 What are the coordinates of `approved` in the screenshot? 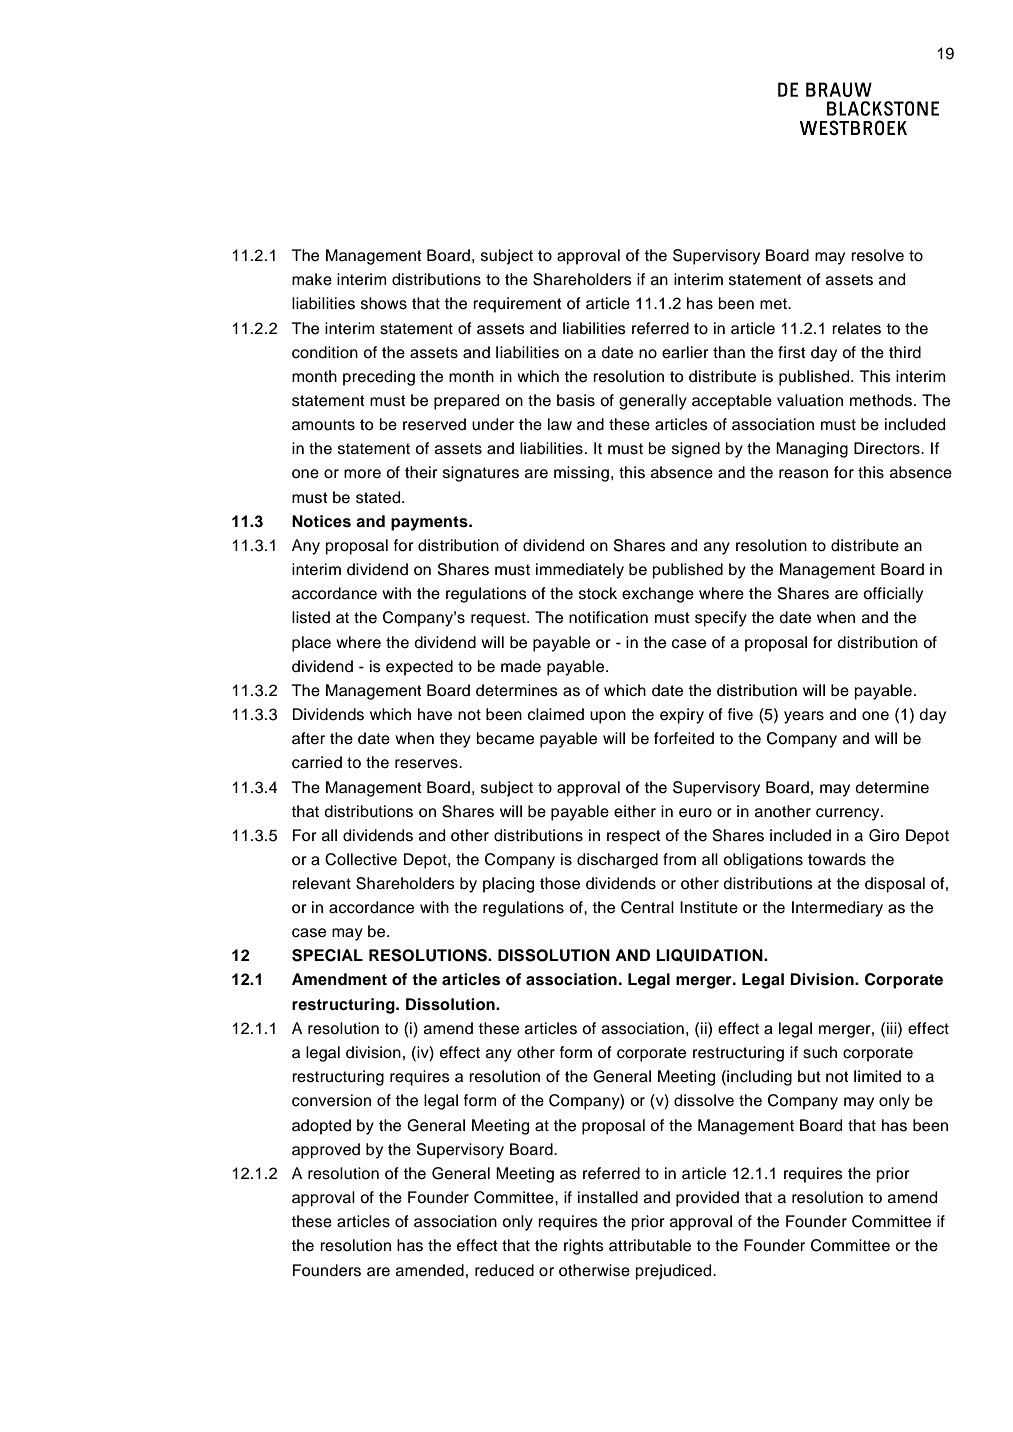 It's located at (326, 1151).
